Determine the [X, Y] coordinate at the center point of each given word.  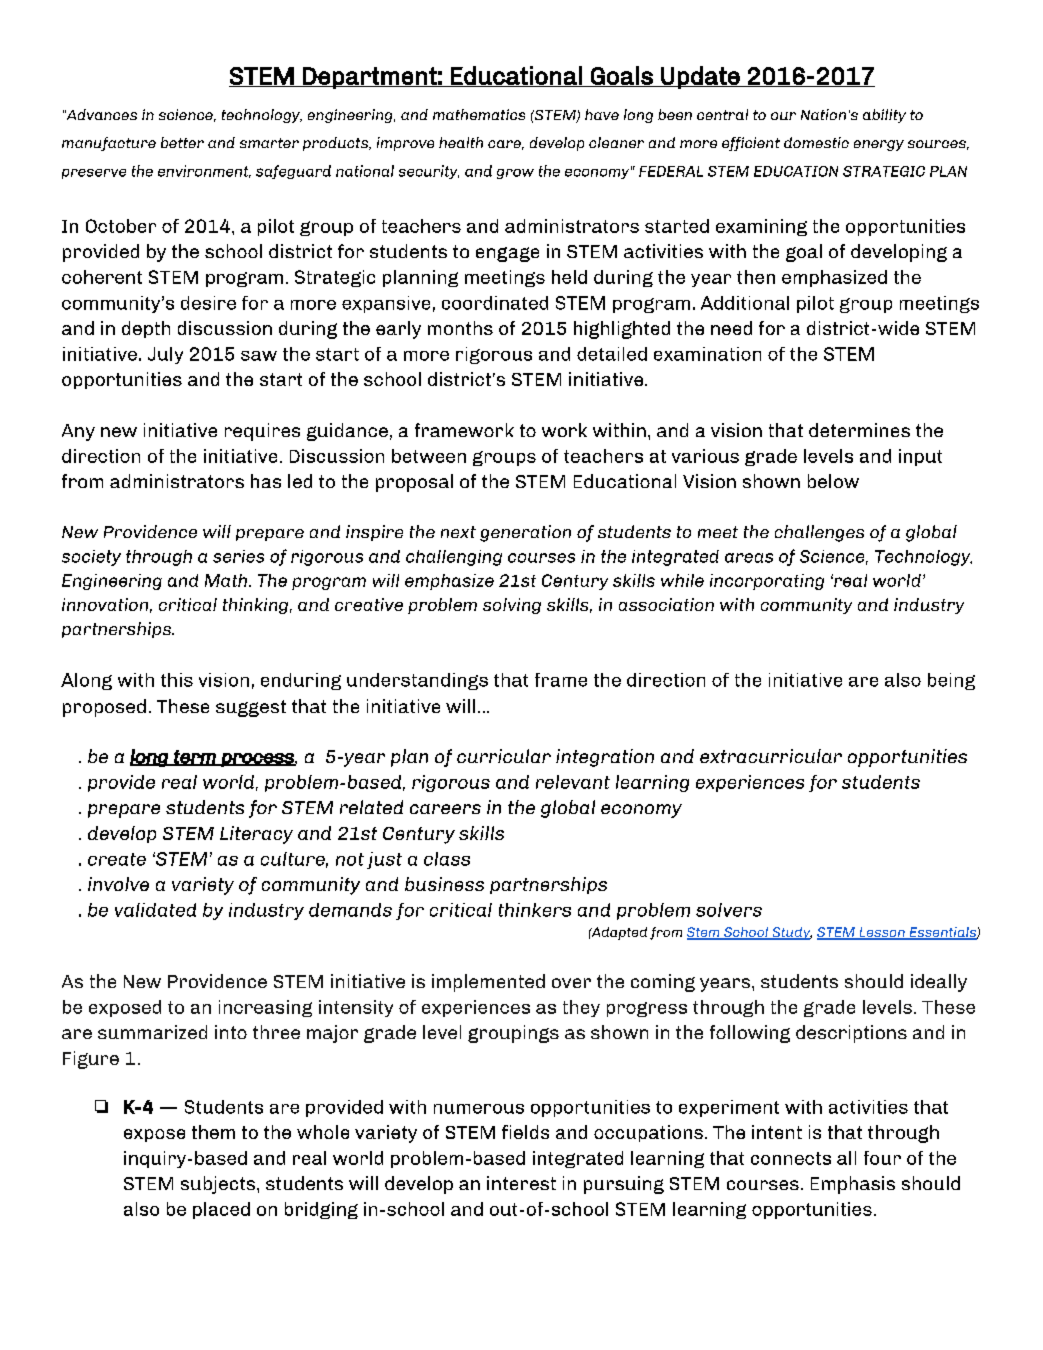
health [461, 142]
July [165, 355]
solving [512, 606]
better [182, 142]
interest [521, 1183]
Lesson [882, 933]
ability [884, 116]
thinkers [535, 910]
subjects [219, 1185]
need [731, 328]
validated [155, 910]
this [177, 680]
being [951, 681]
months [460, 328]
